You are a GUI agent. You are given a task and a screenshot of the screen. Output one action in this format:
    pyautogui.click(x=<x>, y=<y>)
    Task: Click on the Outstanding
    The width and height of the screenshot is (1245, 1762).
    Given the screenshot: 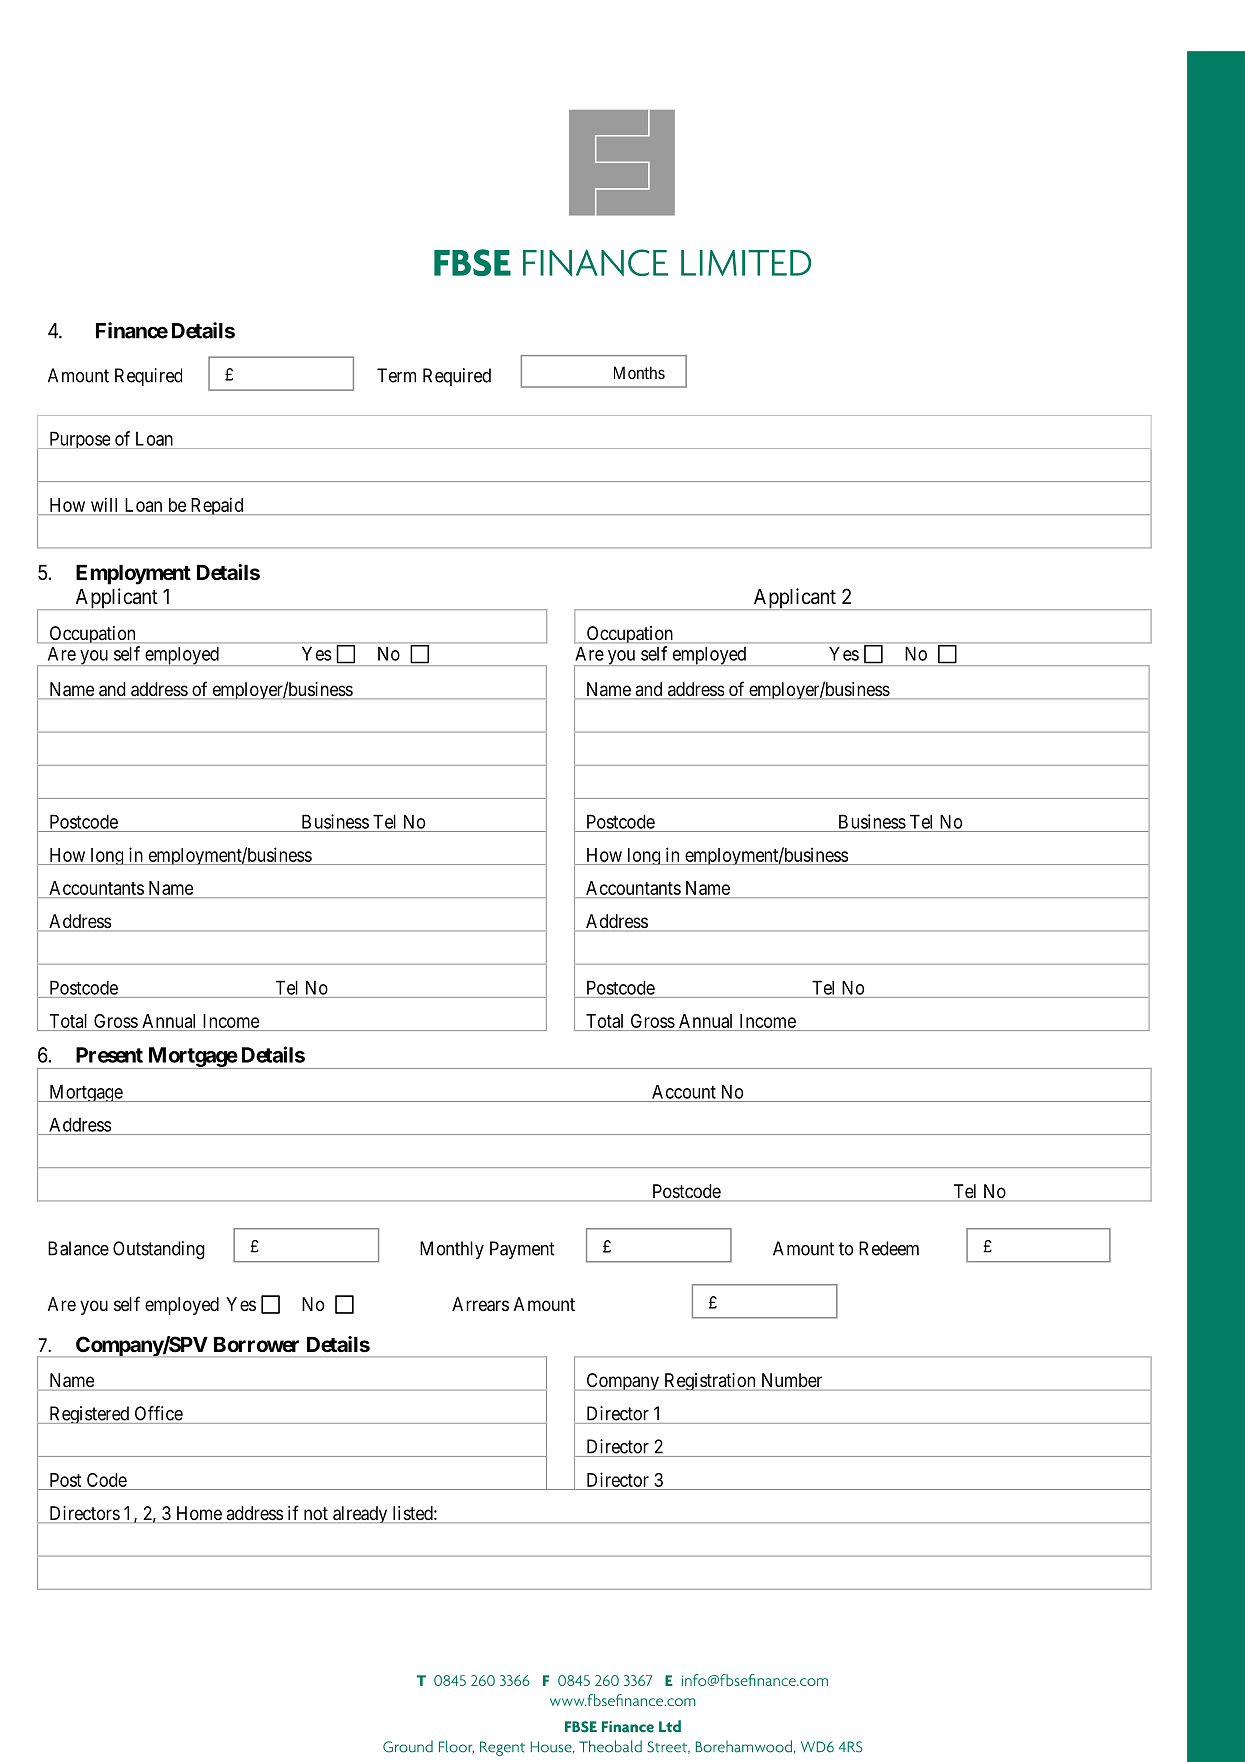 What is the action you would take?
    pyautogui.click(x=159, y=1250)
